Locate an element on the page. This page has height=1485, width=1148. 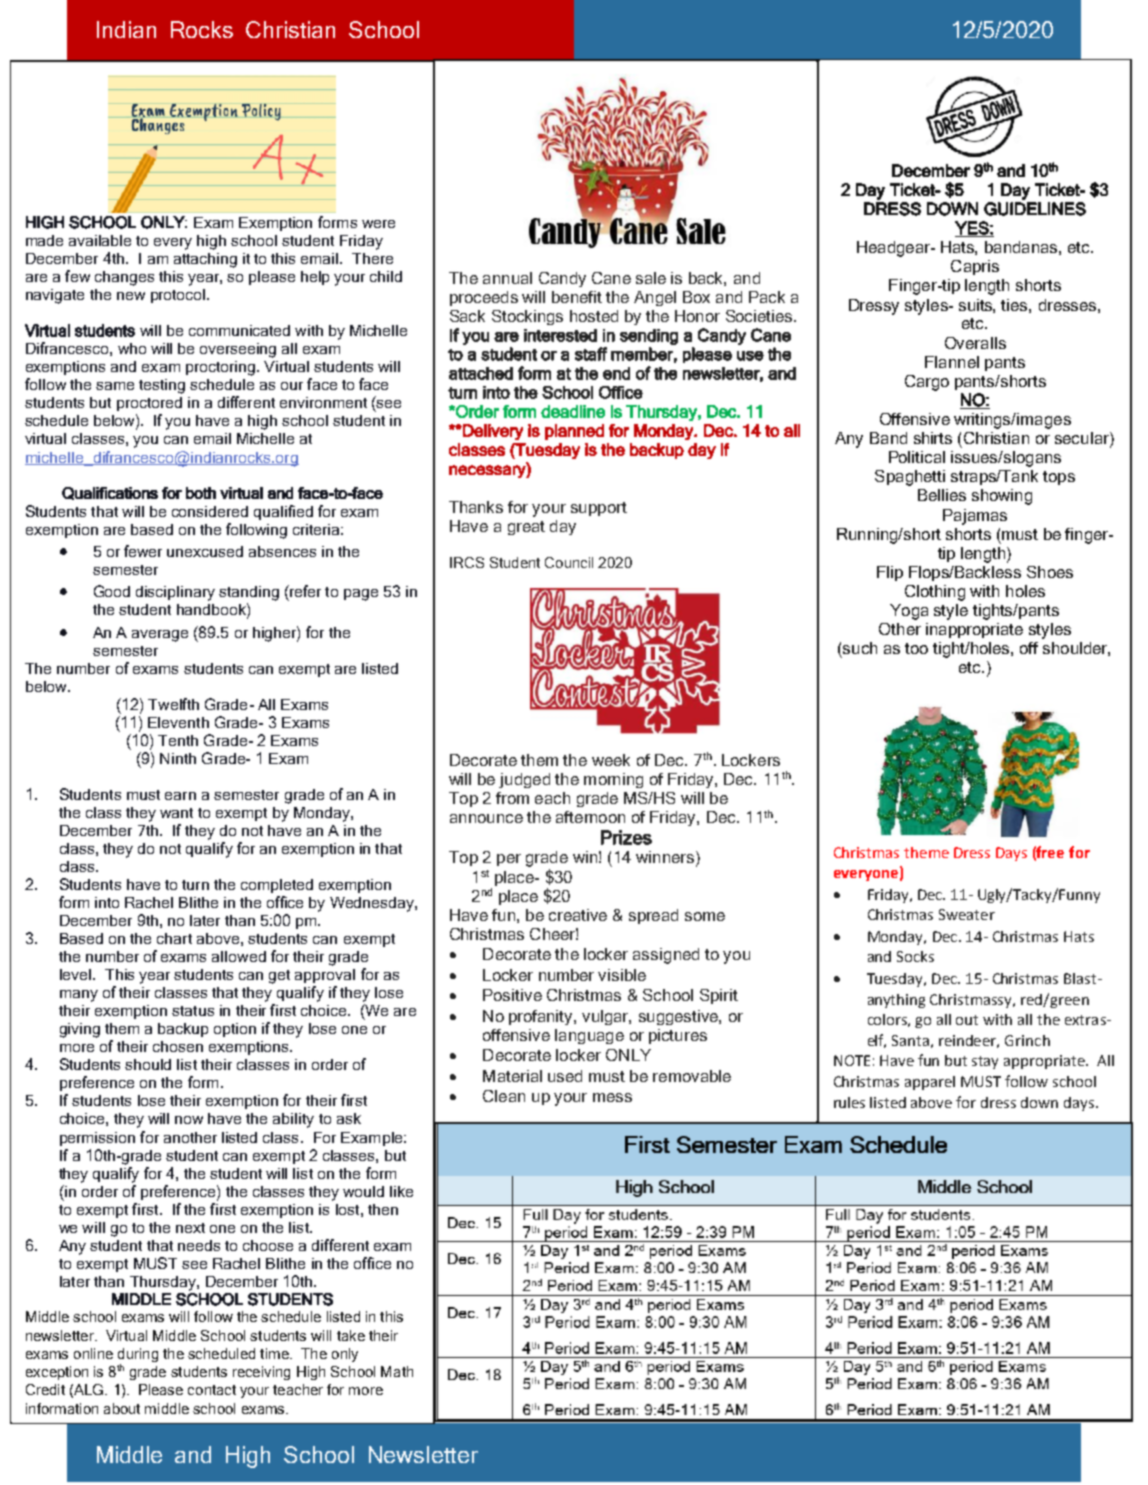
GUIDELINES is located at coordinates (1035, 209).
